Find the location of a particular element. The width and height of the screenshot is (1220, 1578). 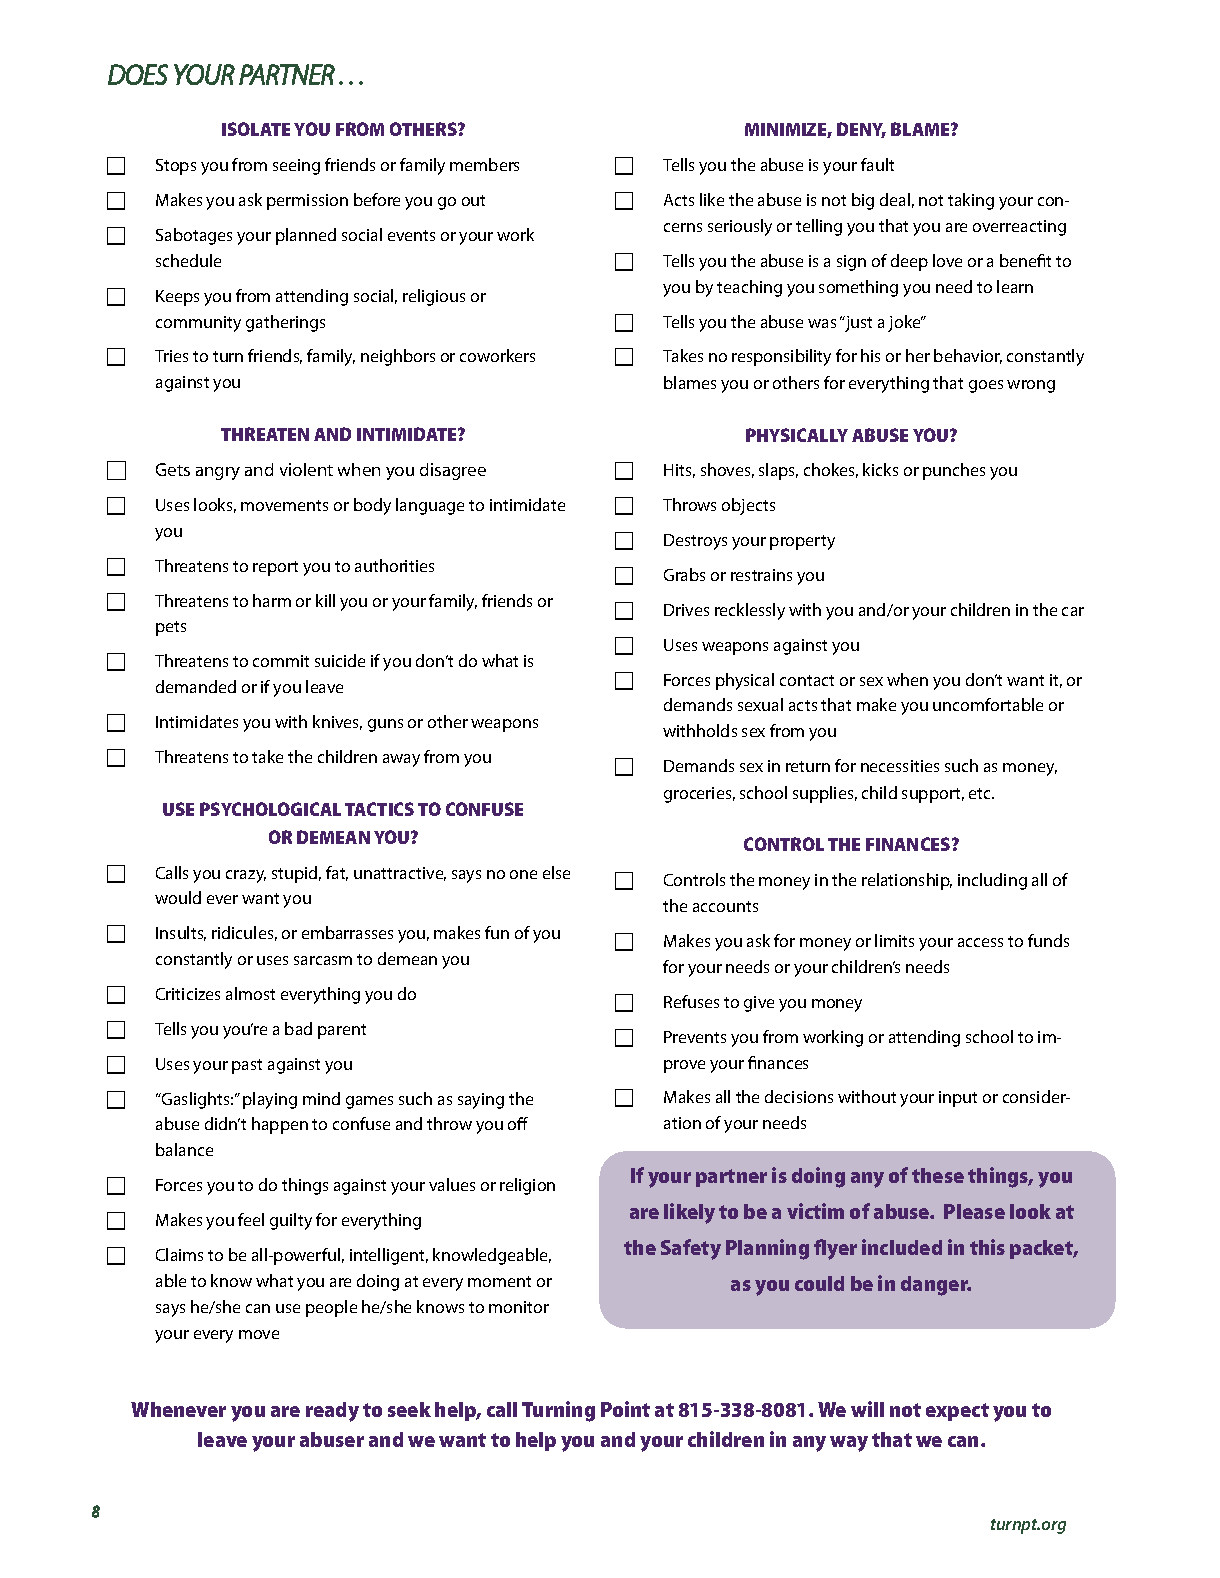

access is located at coordinates (980, 942).
